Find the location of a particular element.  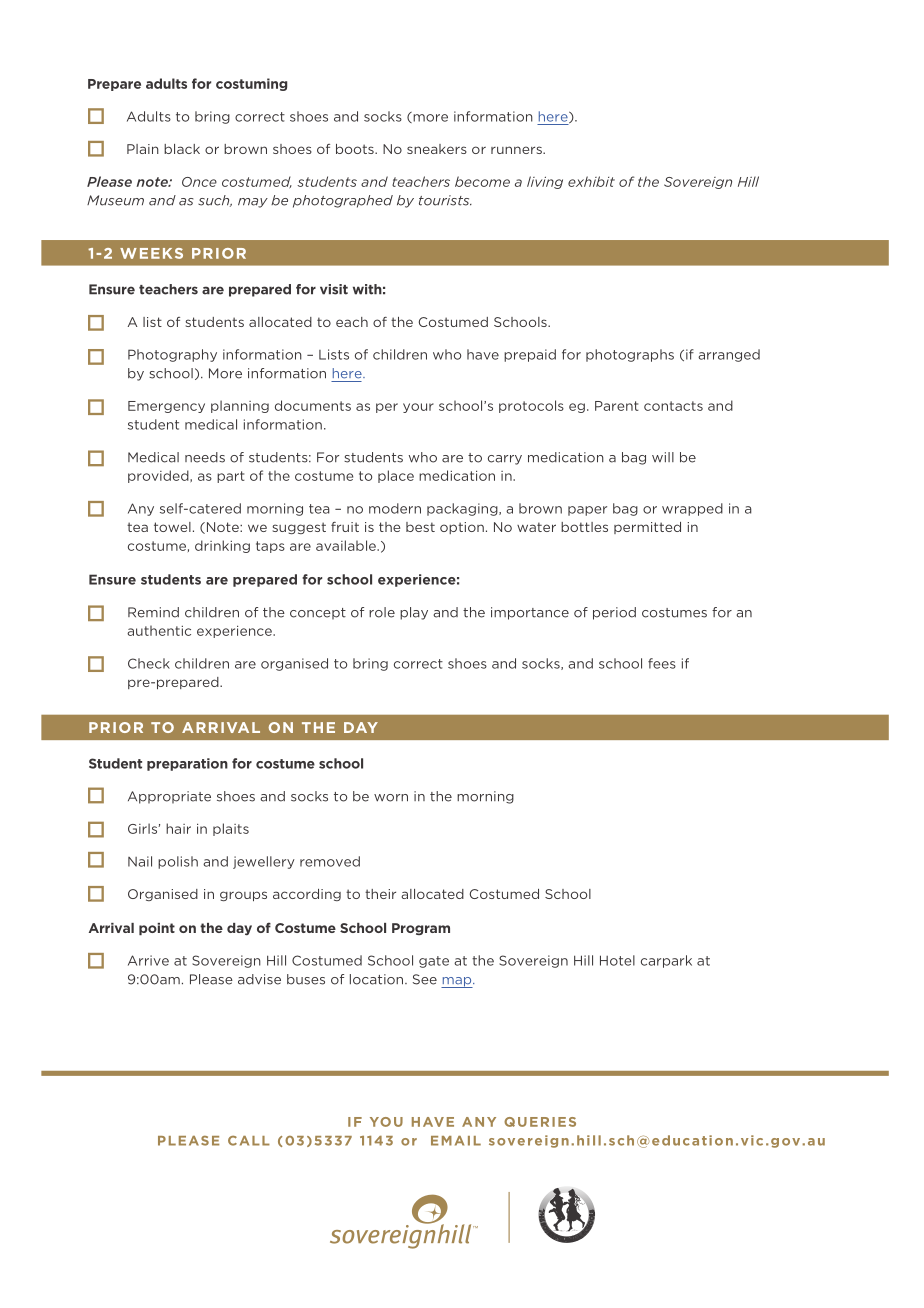

exhibit is located at coordinates (591, 181).
